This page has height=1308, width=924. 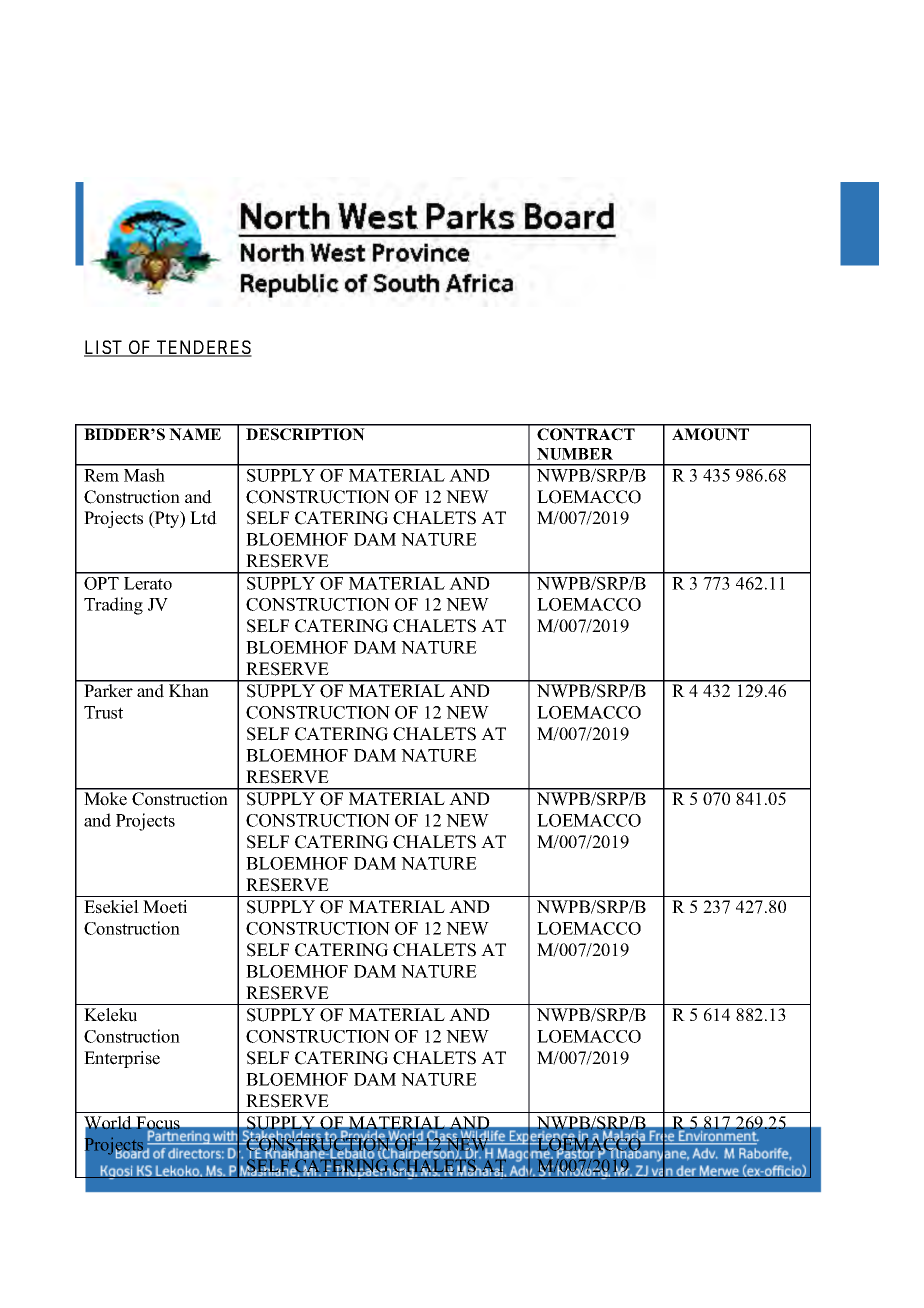 What do you see at coordinates (103, 712) in the page?
I see `Trust` at bounding box center [103, 712].
